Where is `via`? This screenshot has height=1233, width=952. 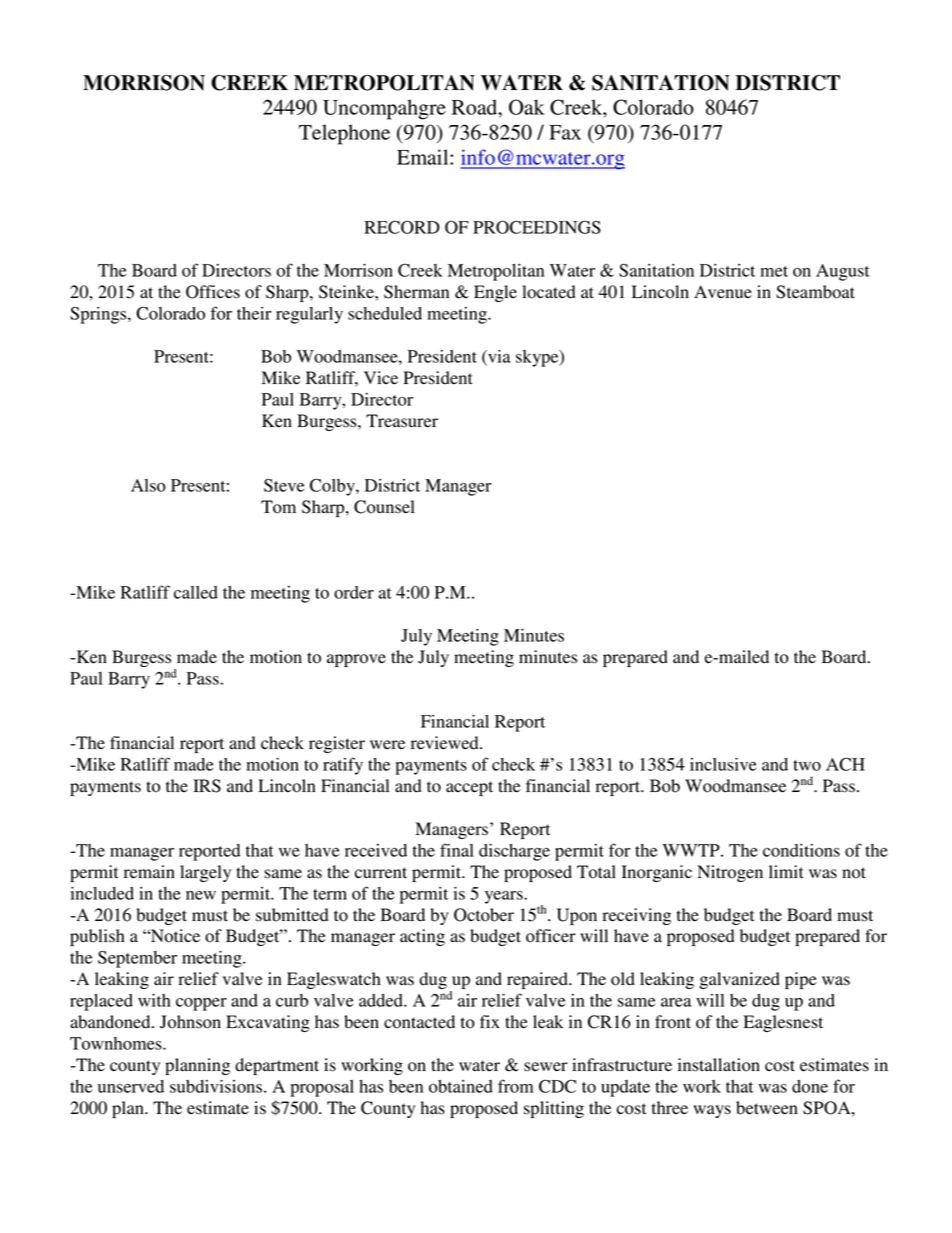 via is located at coordinates (498, 357).
